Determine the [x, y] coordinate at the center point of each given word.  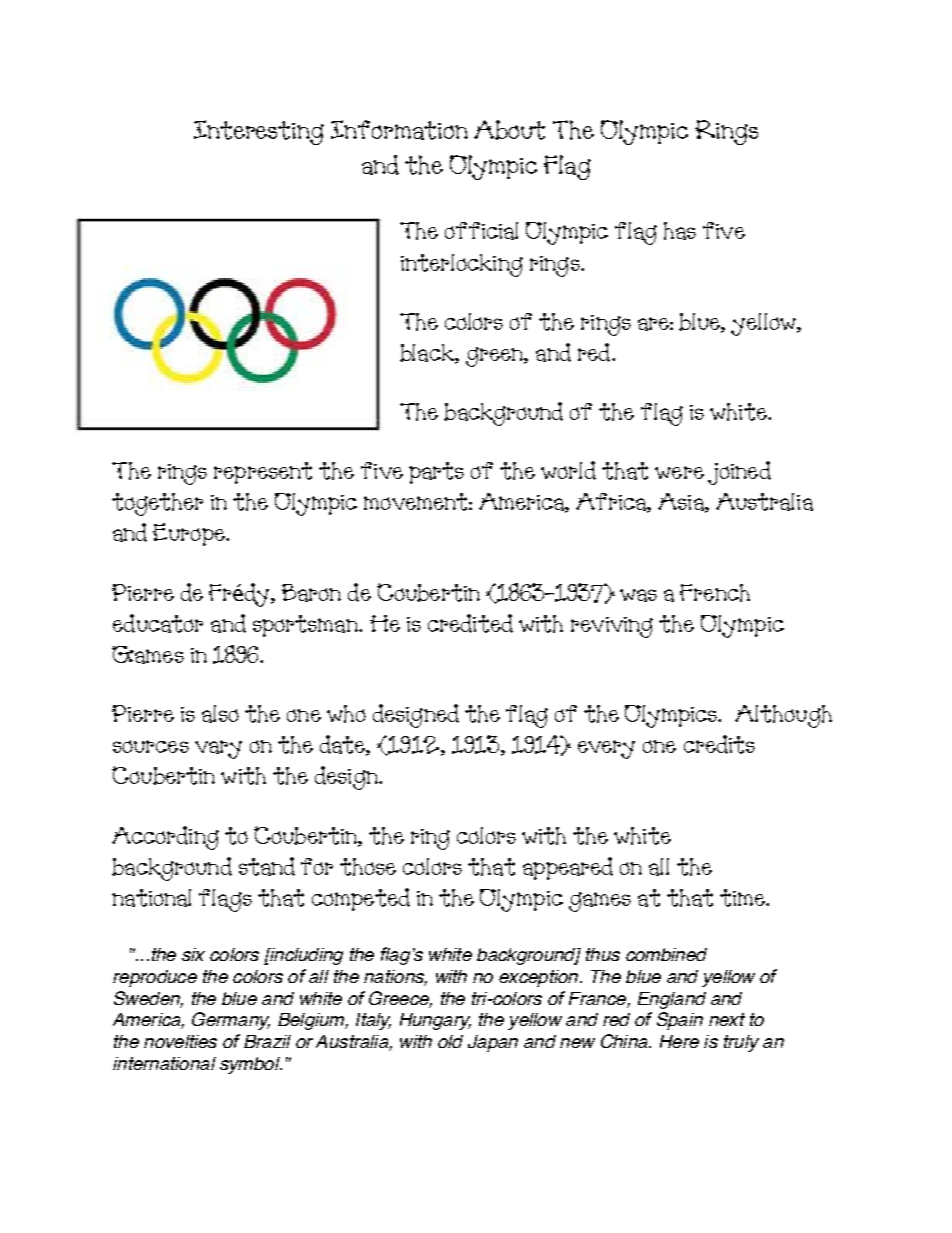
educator [158, 623]
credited [470, 623]
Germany [231, 1021]
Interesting [259, 132]
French [715, 593]
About [509, 130]
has [680, 231]
